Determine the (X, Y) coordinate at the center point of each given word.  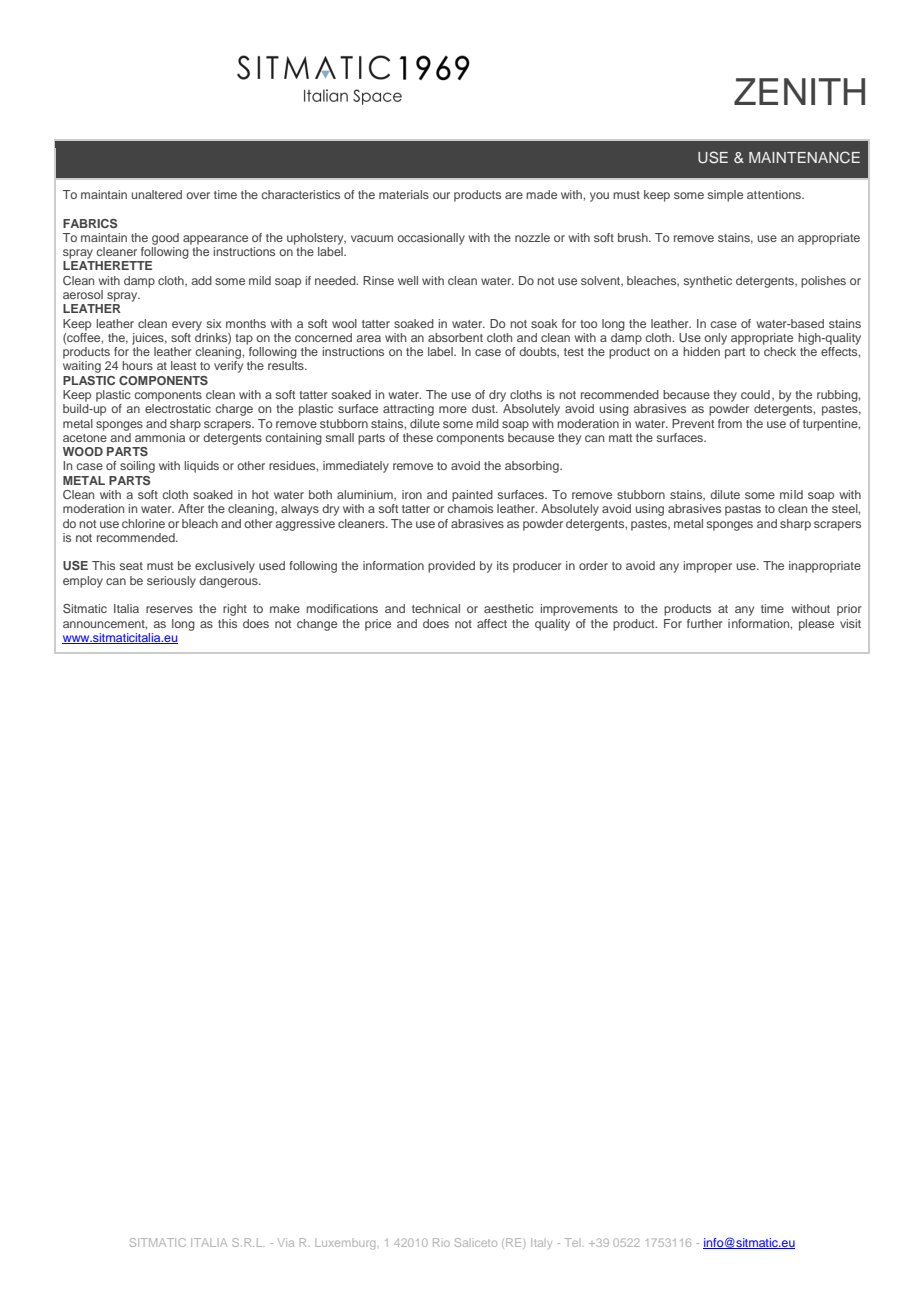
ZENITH (799, 91)
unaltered (157, 194)
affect (492, 623)
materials (404, 194)
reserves (169, 609)
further (705, 623)
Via (286, 1242)
